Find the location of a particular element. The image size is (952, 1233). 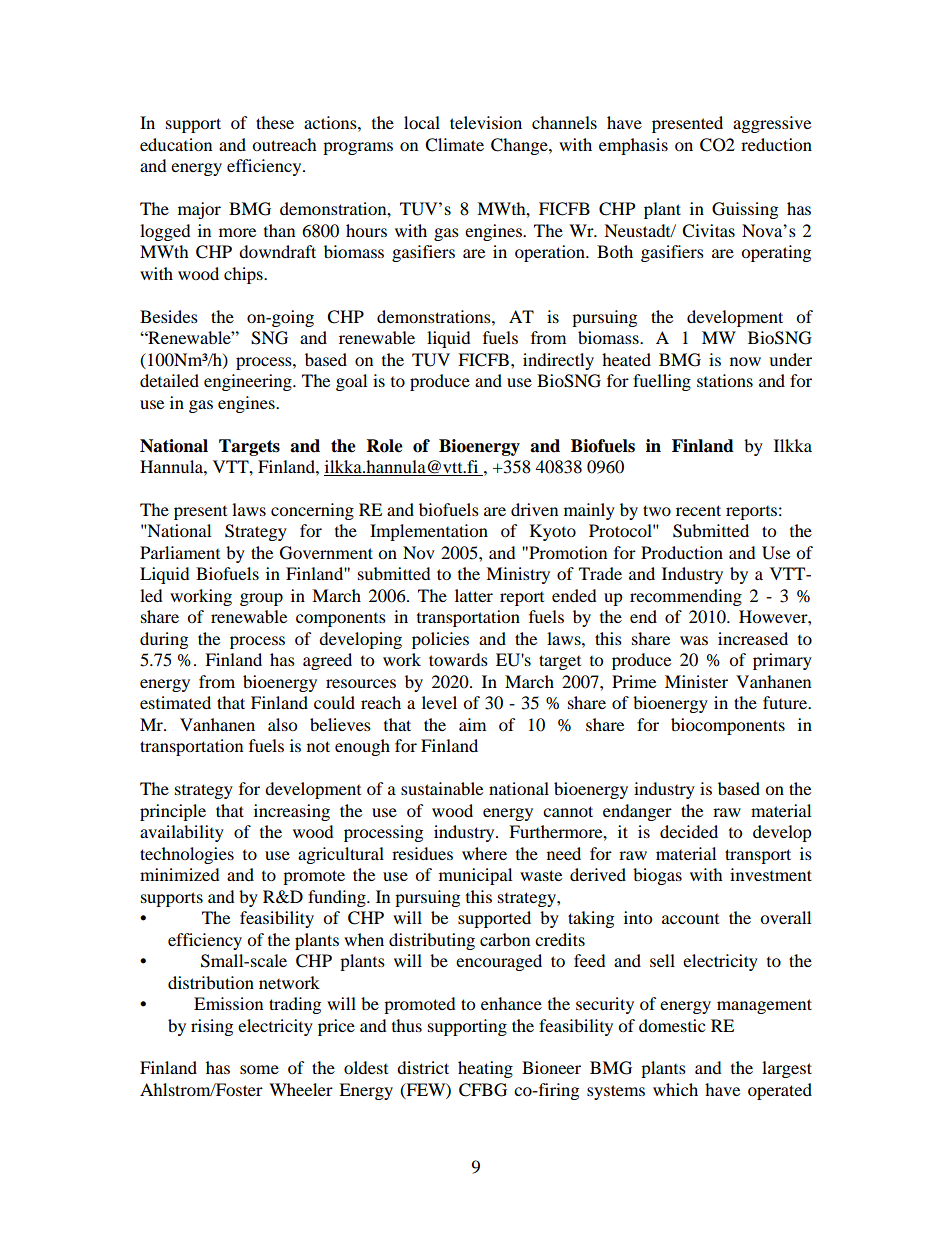

heating is located at coordinates (485, 1069).
